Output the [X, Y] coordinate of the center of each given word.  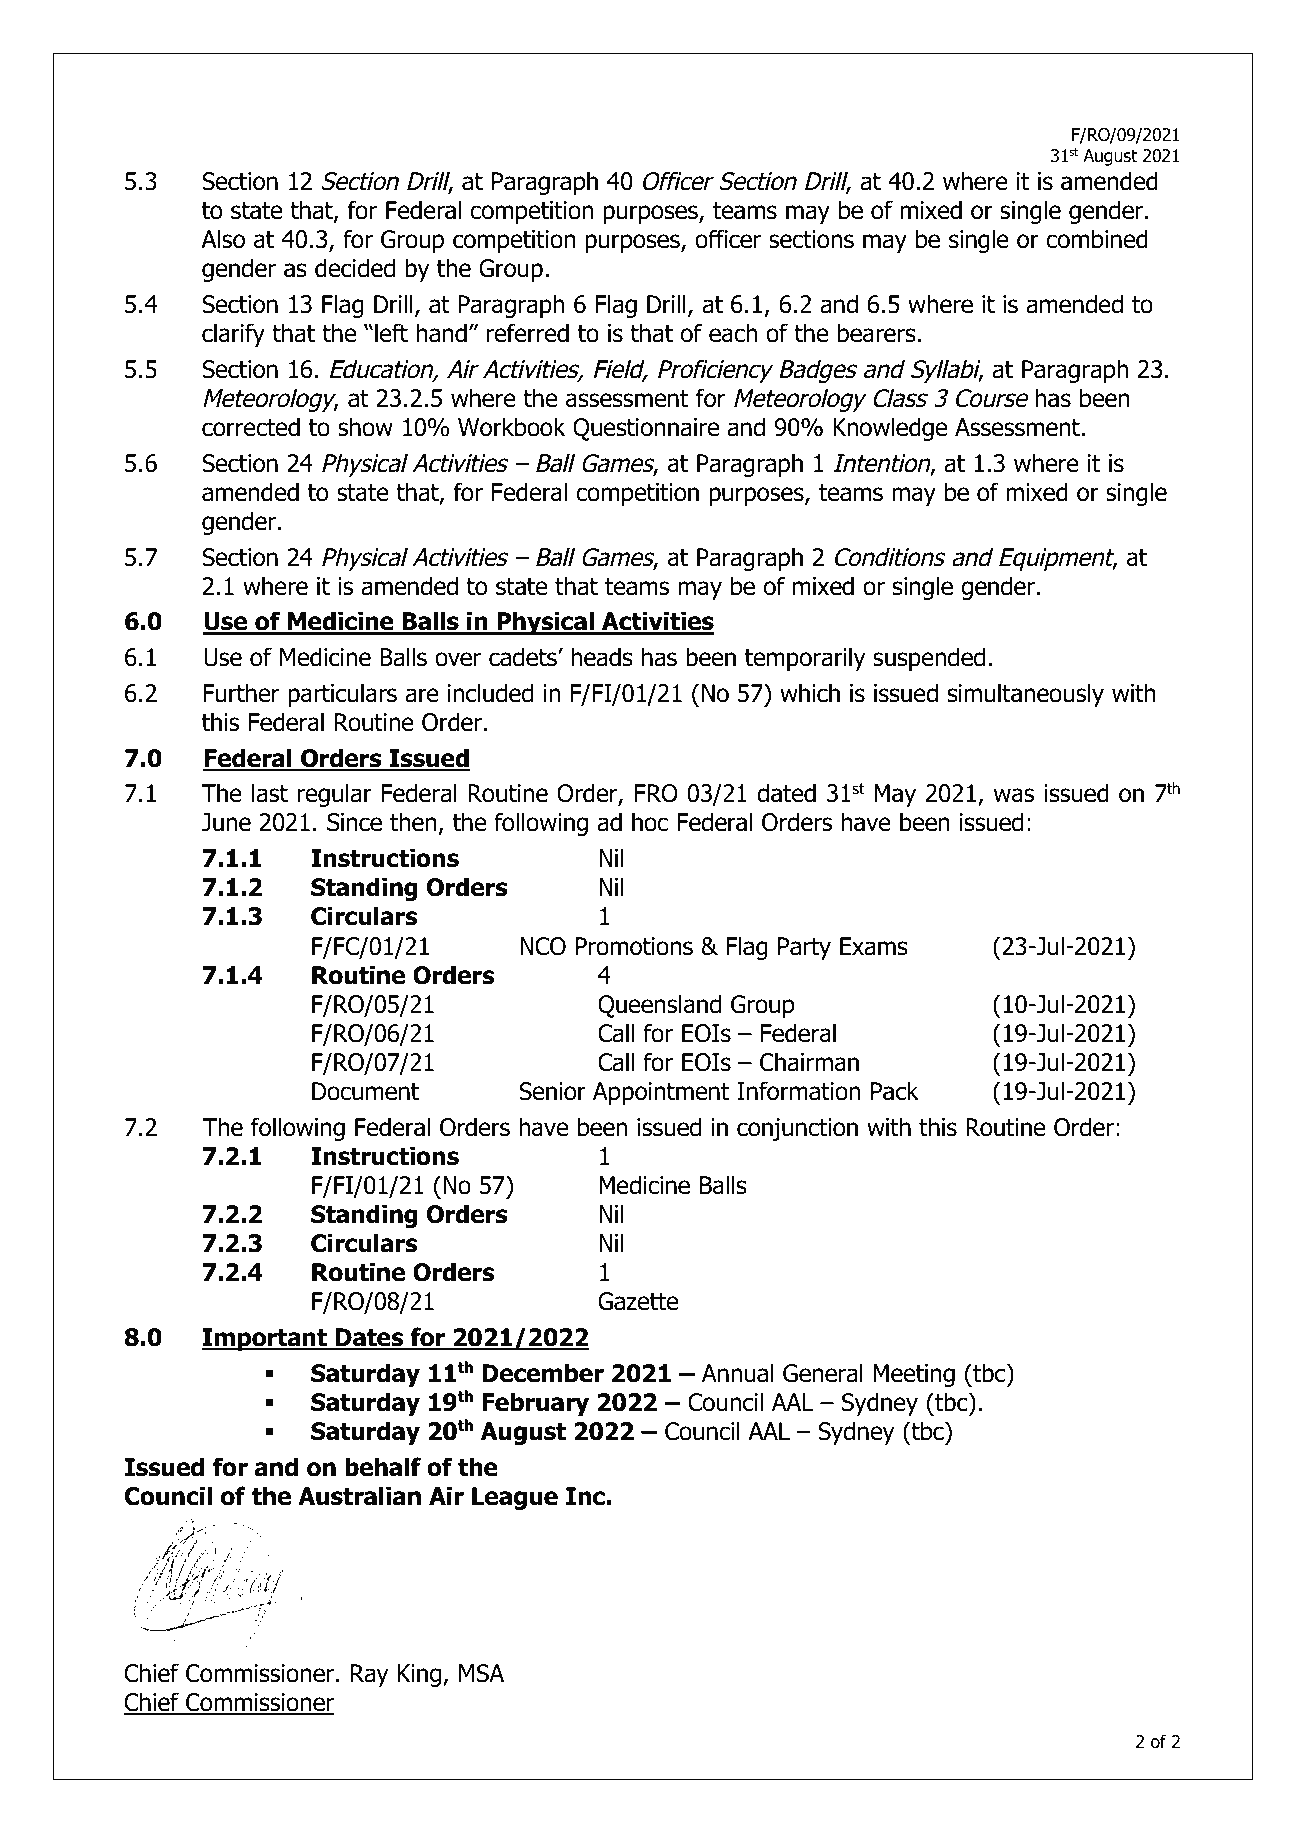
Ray [369, 1675]
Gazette [638, 1301]
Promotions [634, 946]
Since [354, 822]
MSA [481, 1673]
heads [602, 657]
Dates [369, 1338]
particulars [342, 695]
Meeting [914, 1375]
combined [1097, 239]
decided [355, 268]
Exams [874, 946]
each [733, 333]
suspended [929, 659]
